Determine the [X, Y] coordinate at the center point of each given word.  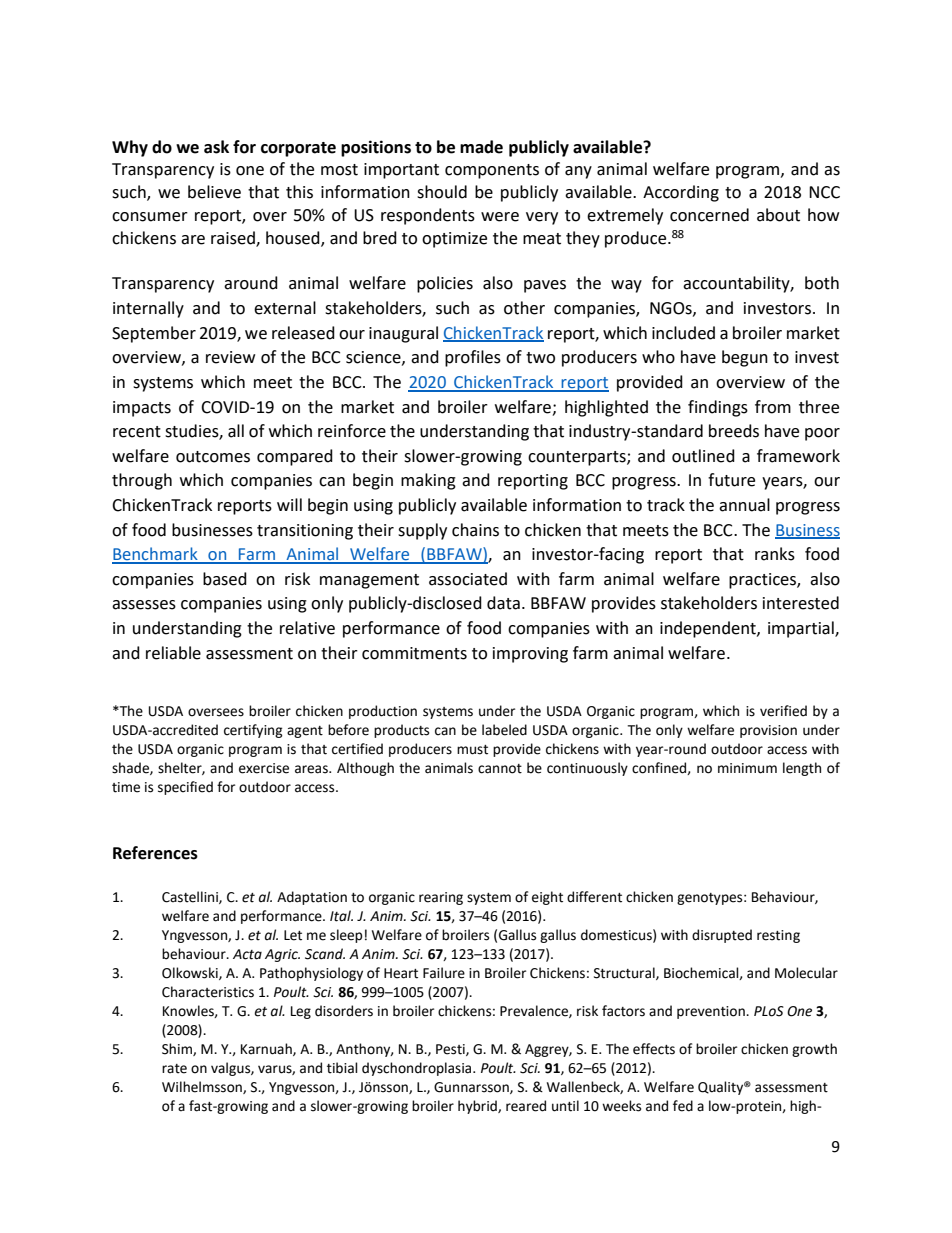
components [492, 171]
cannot [500, 769]
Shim [178, 1049]
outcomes [213, 457]
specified [185, 788]
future [731, 480]
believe [214, 192]
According [681, 193]
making [428, 481]
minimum [747, 768]
